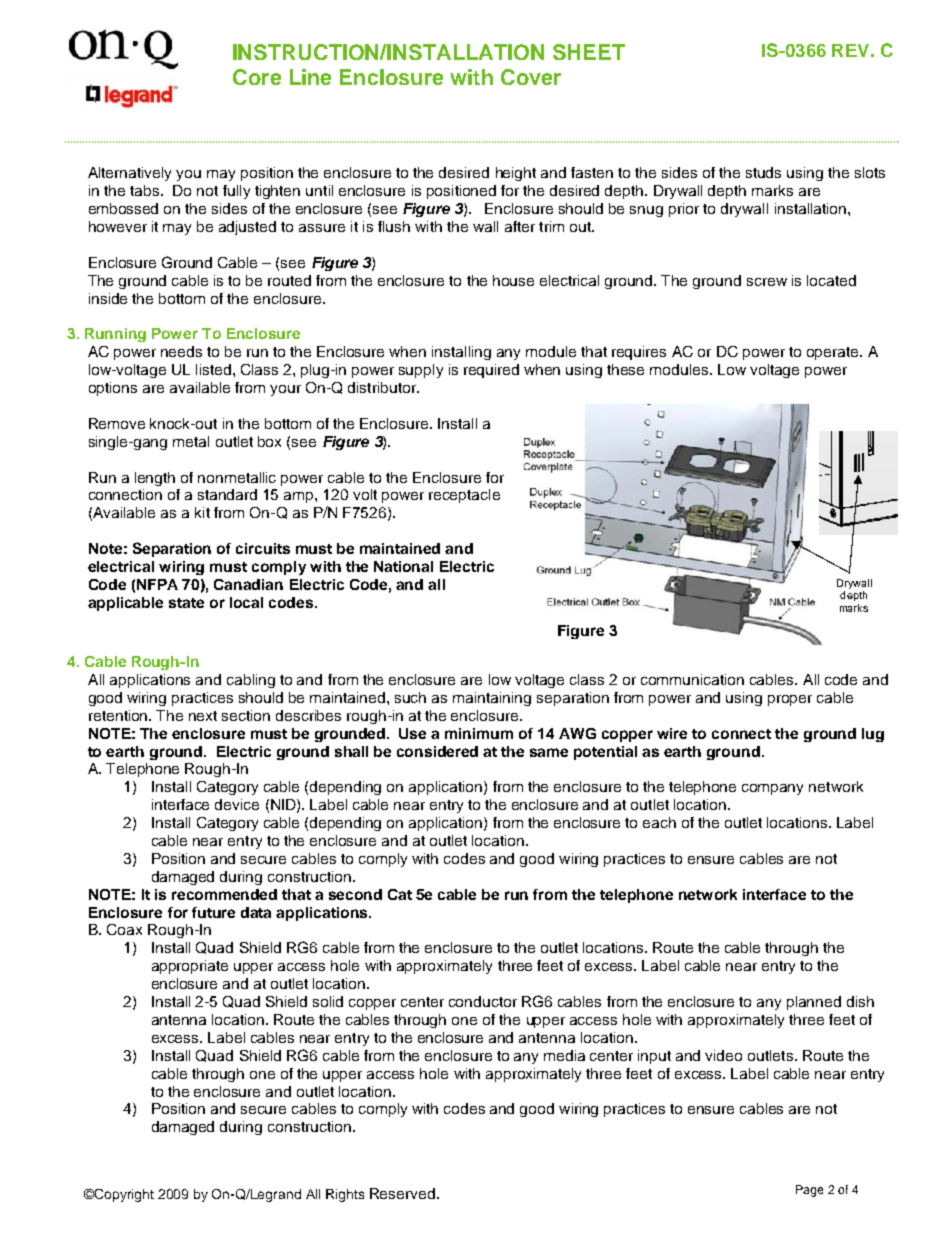  I want to click on company, so click(772, 789).
